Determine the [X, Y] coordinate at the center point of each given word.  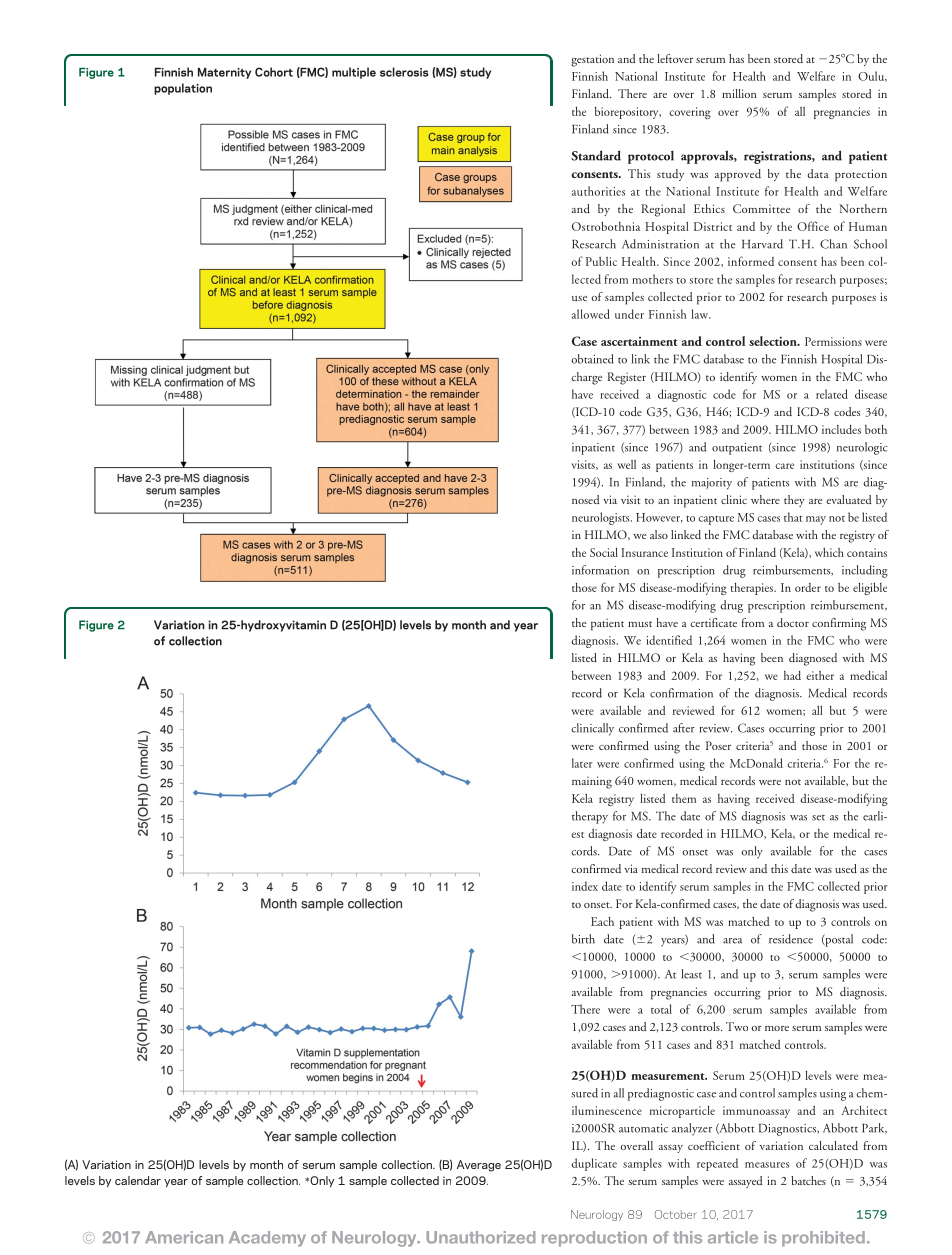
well [626, 464]
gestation [593, 60]
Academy [267, 1239]
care [784, 466]
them [684, 798]
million [739, 93]
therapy [590, 817]
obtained [592, 359]
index [585, 886]
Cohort [274, 72]
